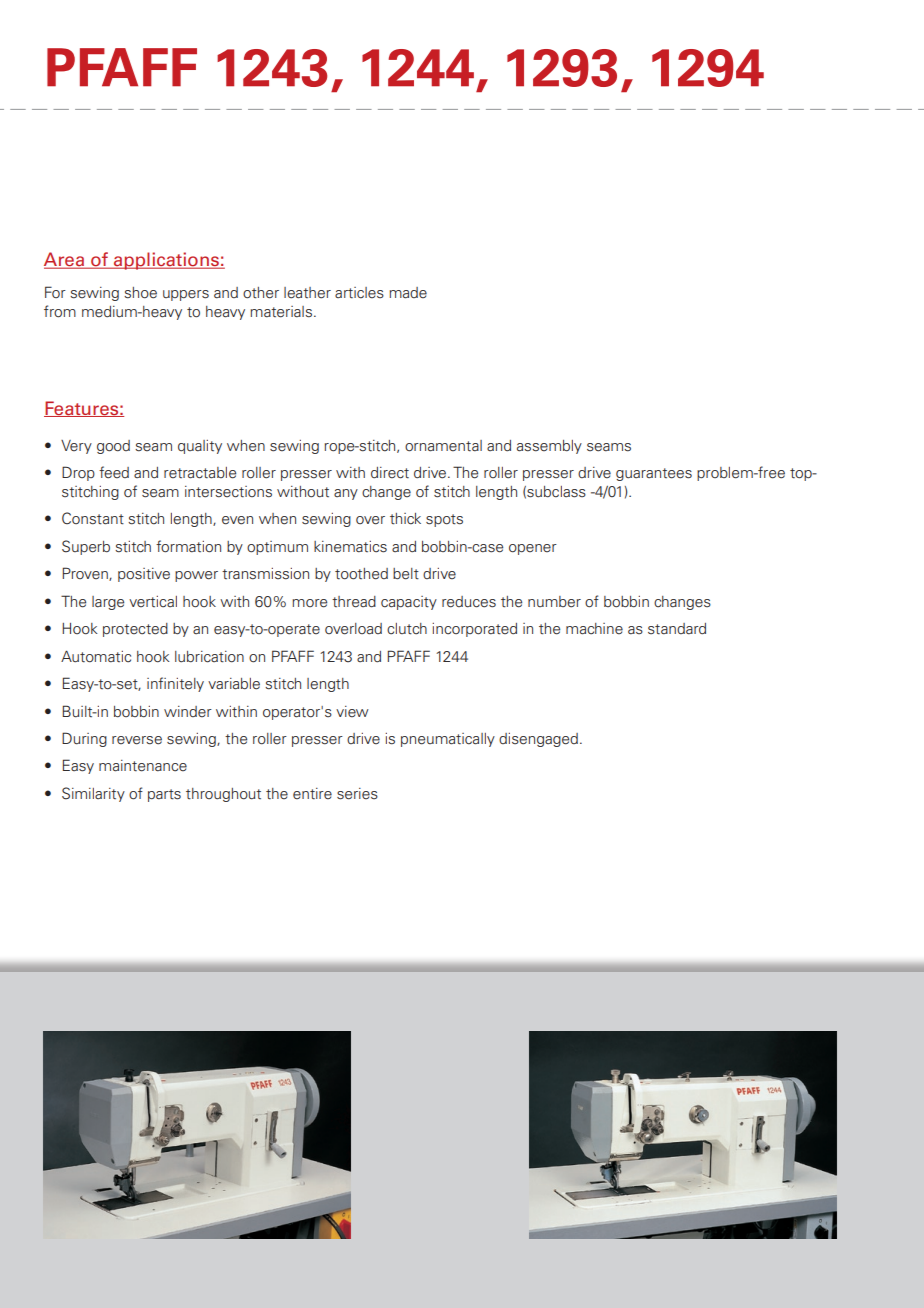 This page has width=924, height=1308. I want to click on disengaged, so click(538, 740).
